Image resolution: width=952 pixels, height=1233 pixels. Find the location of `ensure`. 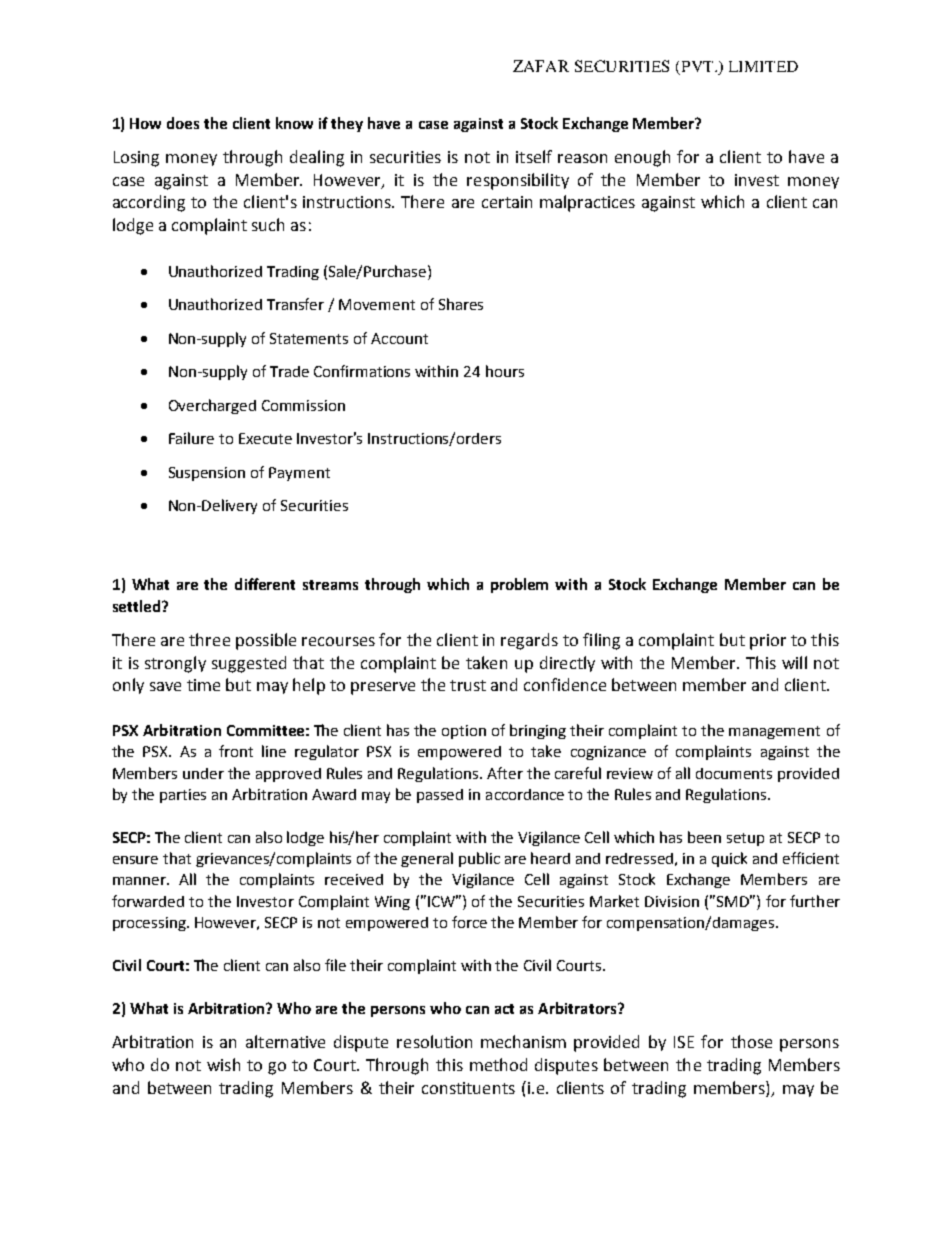

ensure is located at coordinates (135, 860).
